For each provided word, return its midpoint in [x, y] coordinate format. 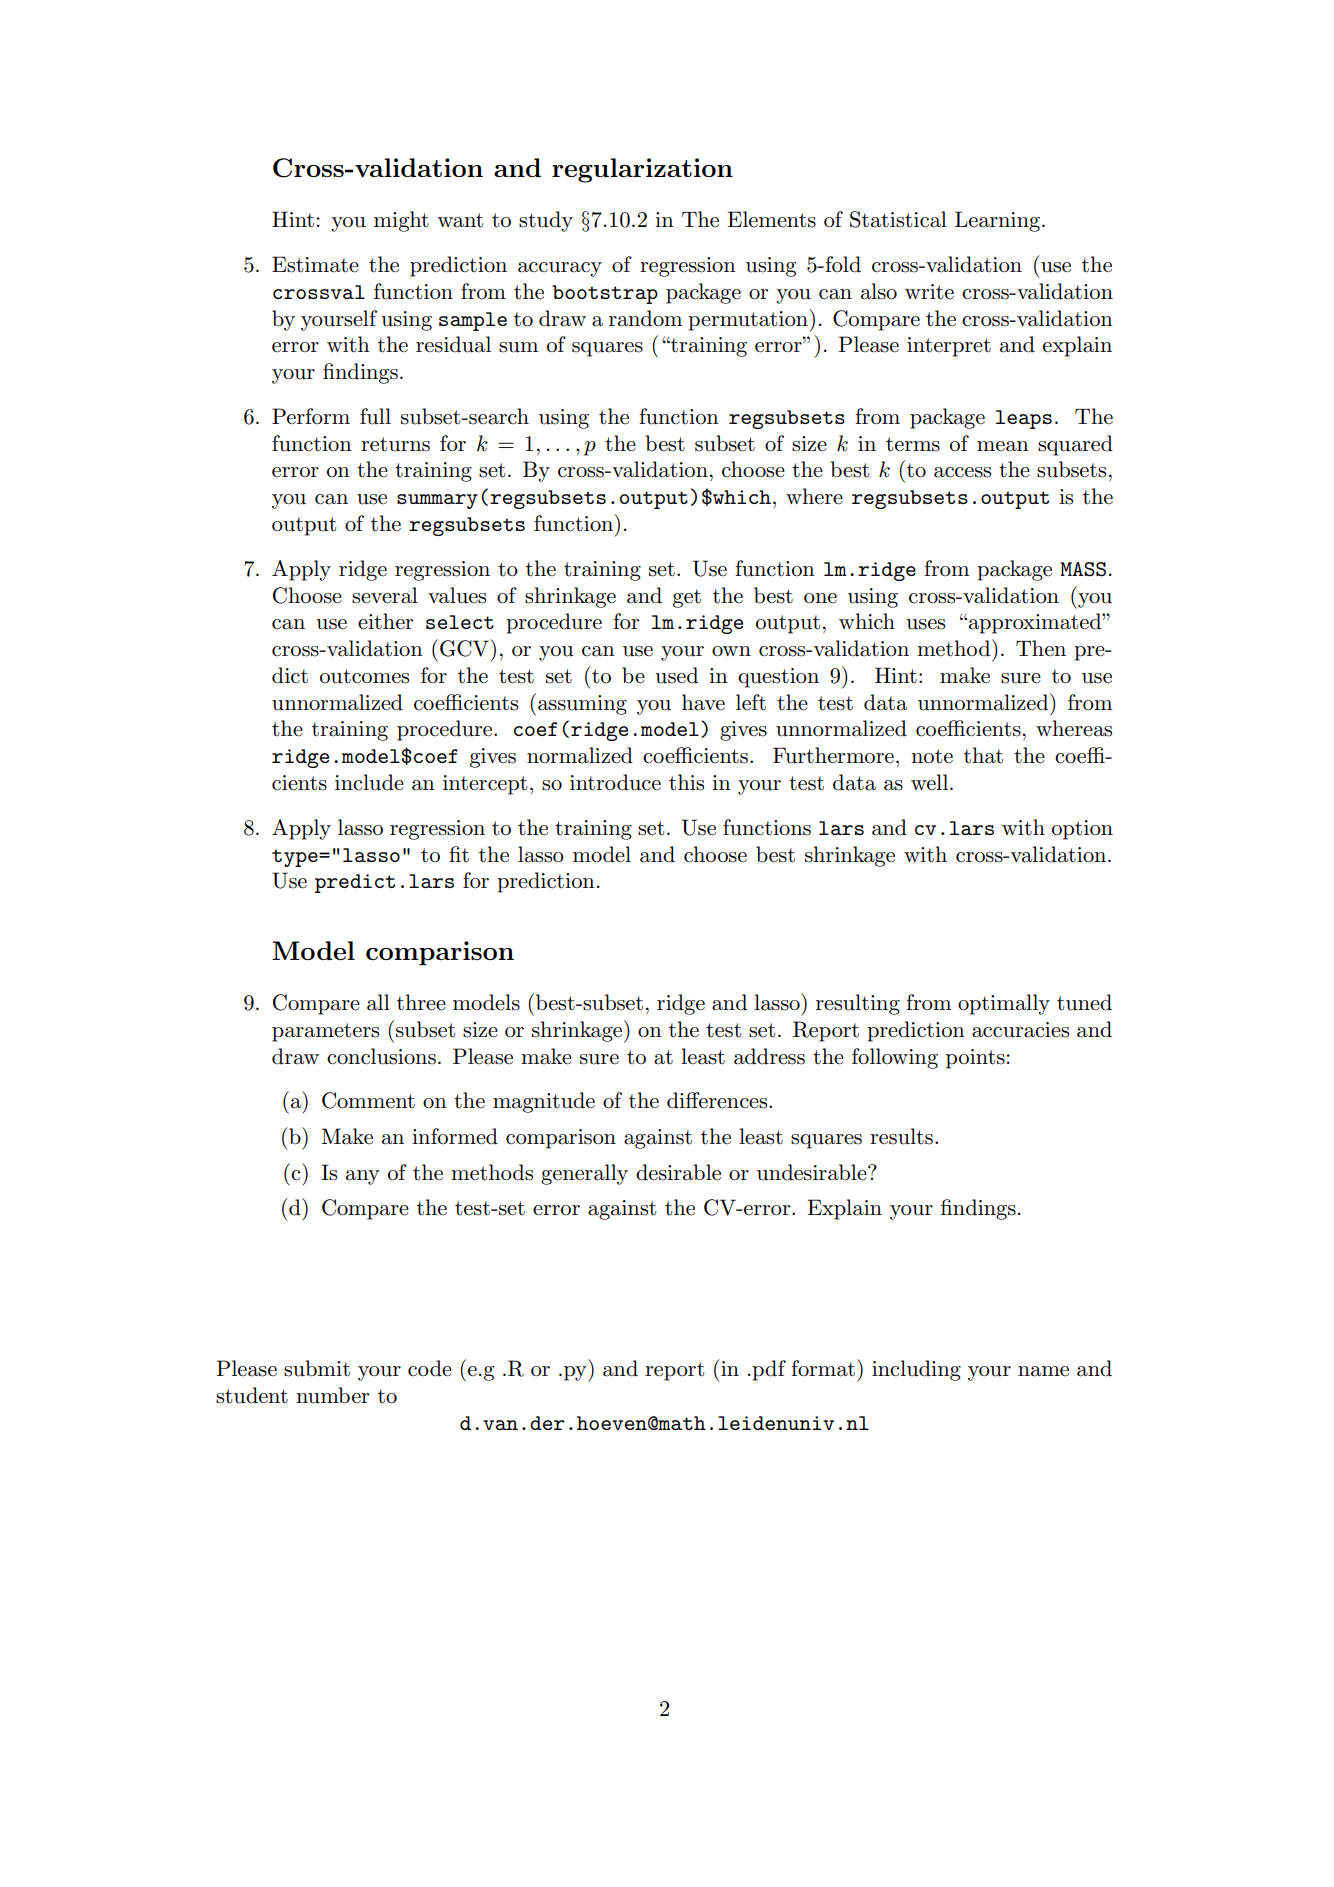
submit [317, 1368]
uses [925, 624]
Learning [999, 221]
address [769, 1056]
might [401, 221]
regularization [642, 170]
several [385, 595]
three [421, 1002]
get [687, 598]
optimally [1004, 1004]
